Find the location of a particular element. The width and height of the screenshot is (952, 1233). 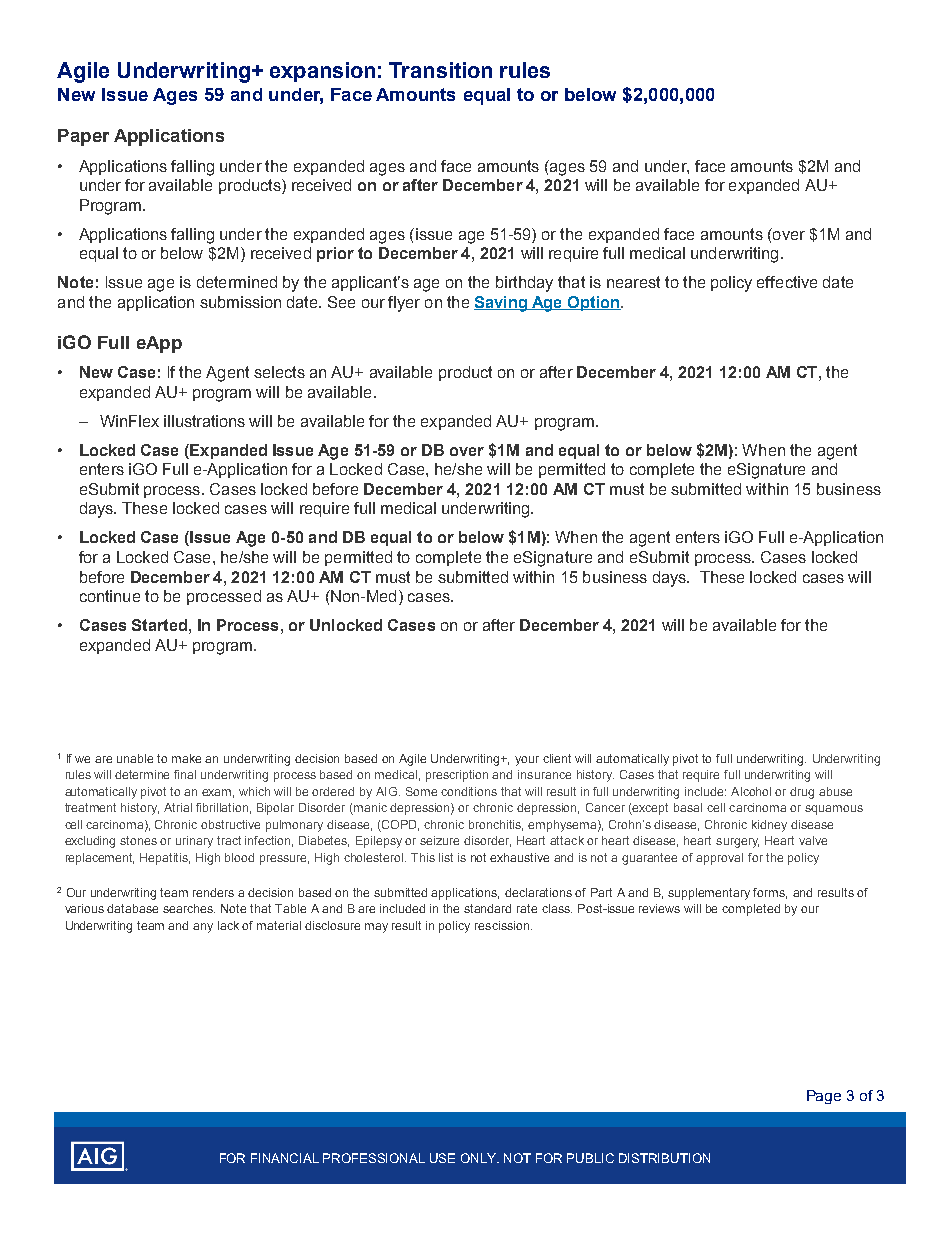

Transition is located at coordinates (440, 70).
